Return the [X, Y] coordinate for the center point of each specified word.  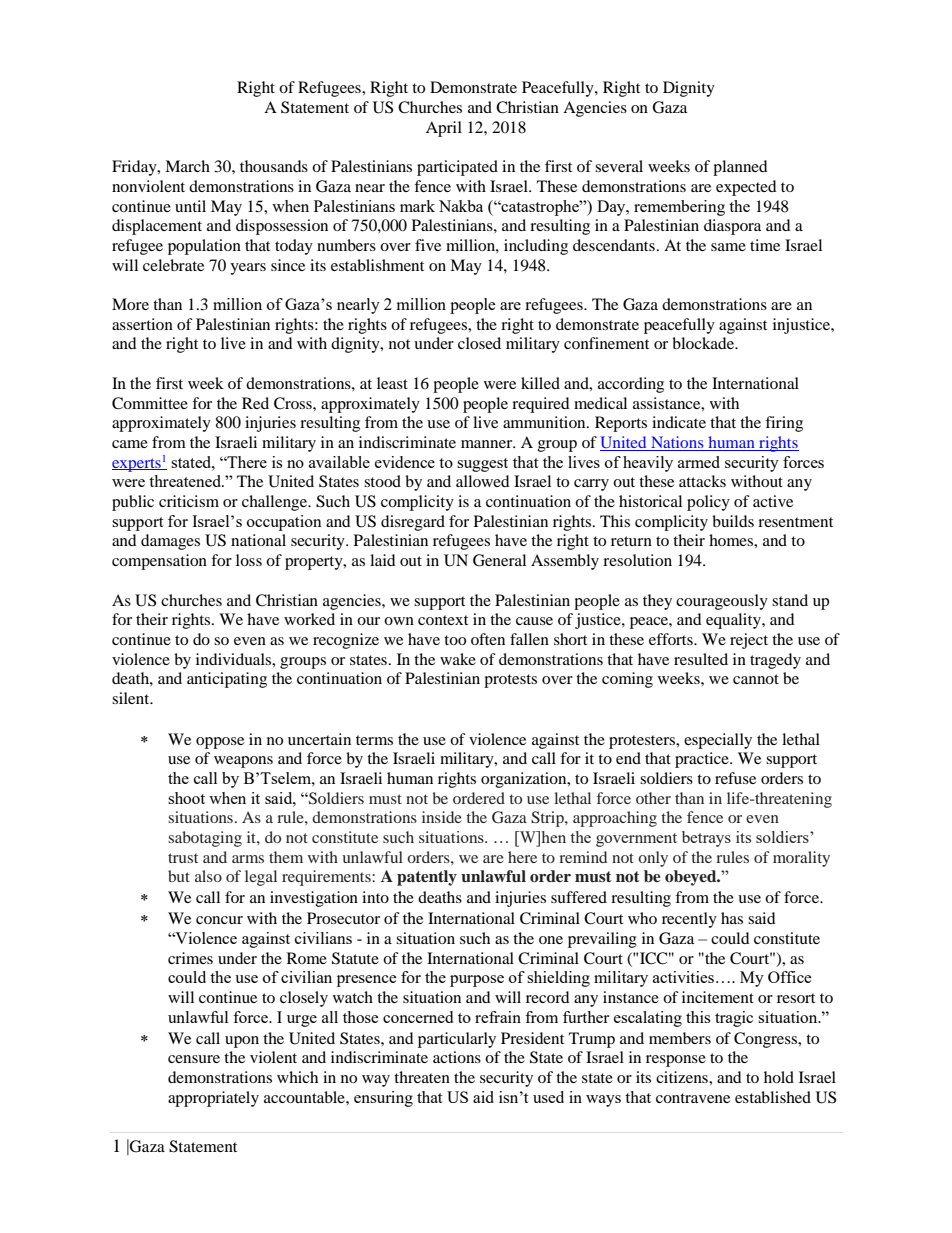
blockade [704, 343]
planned [740, 168]
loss [249, 560]
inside [442, 817]
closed [479, 343]
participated [457, 168]
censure [194, 1059]
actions [457, 1057]
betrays [706, 839]
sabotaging [205, 839]
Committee [150, 403]
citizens [683, 1077]
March [187, 166]
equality [734, 621]
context [443, 620]
